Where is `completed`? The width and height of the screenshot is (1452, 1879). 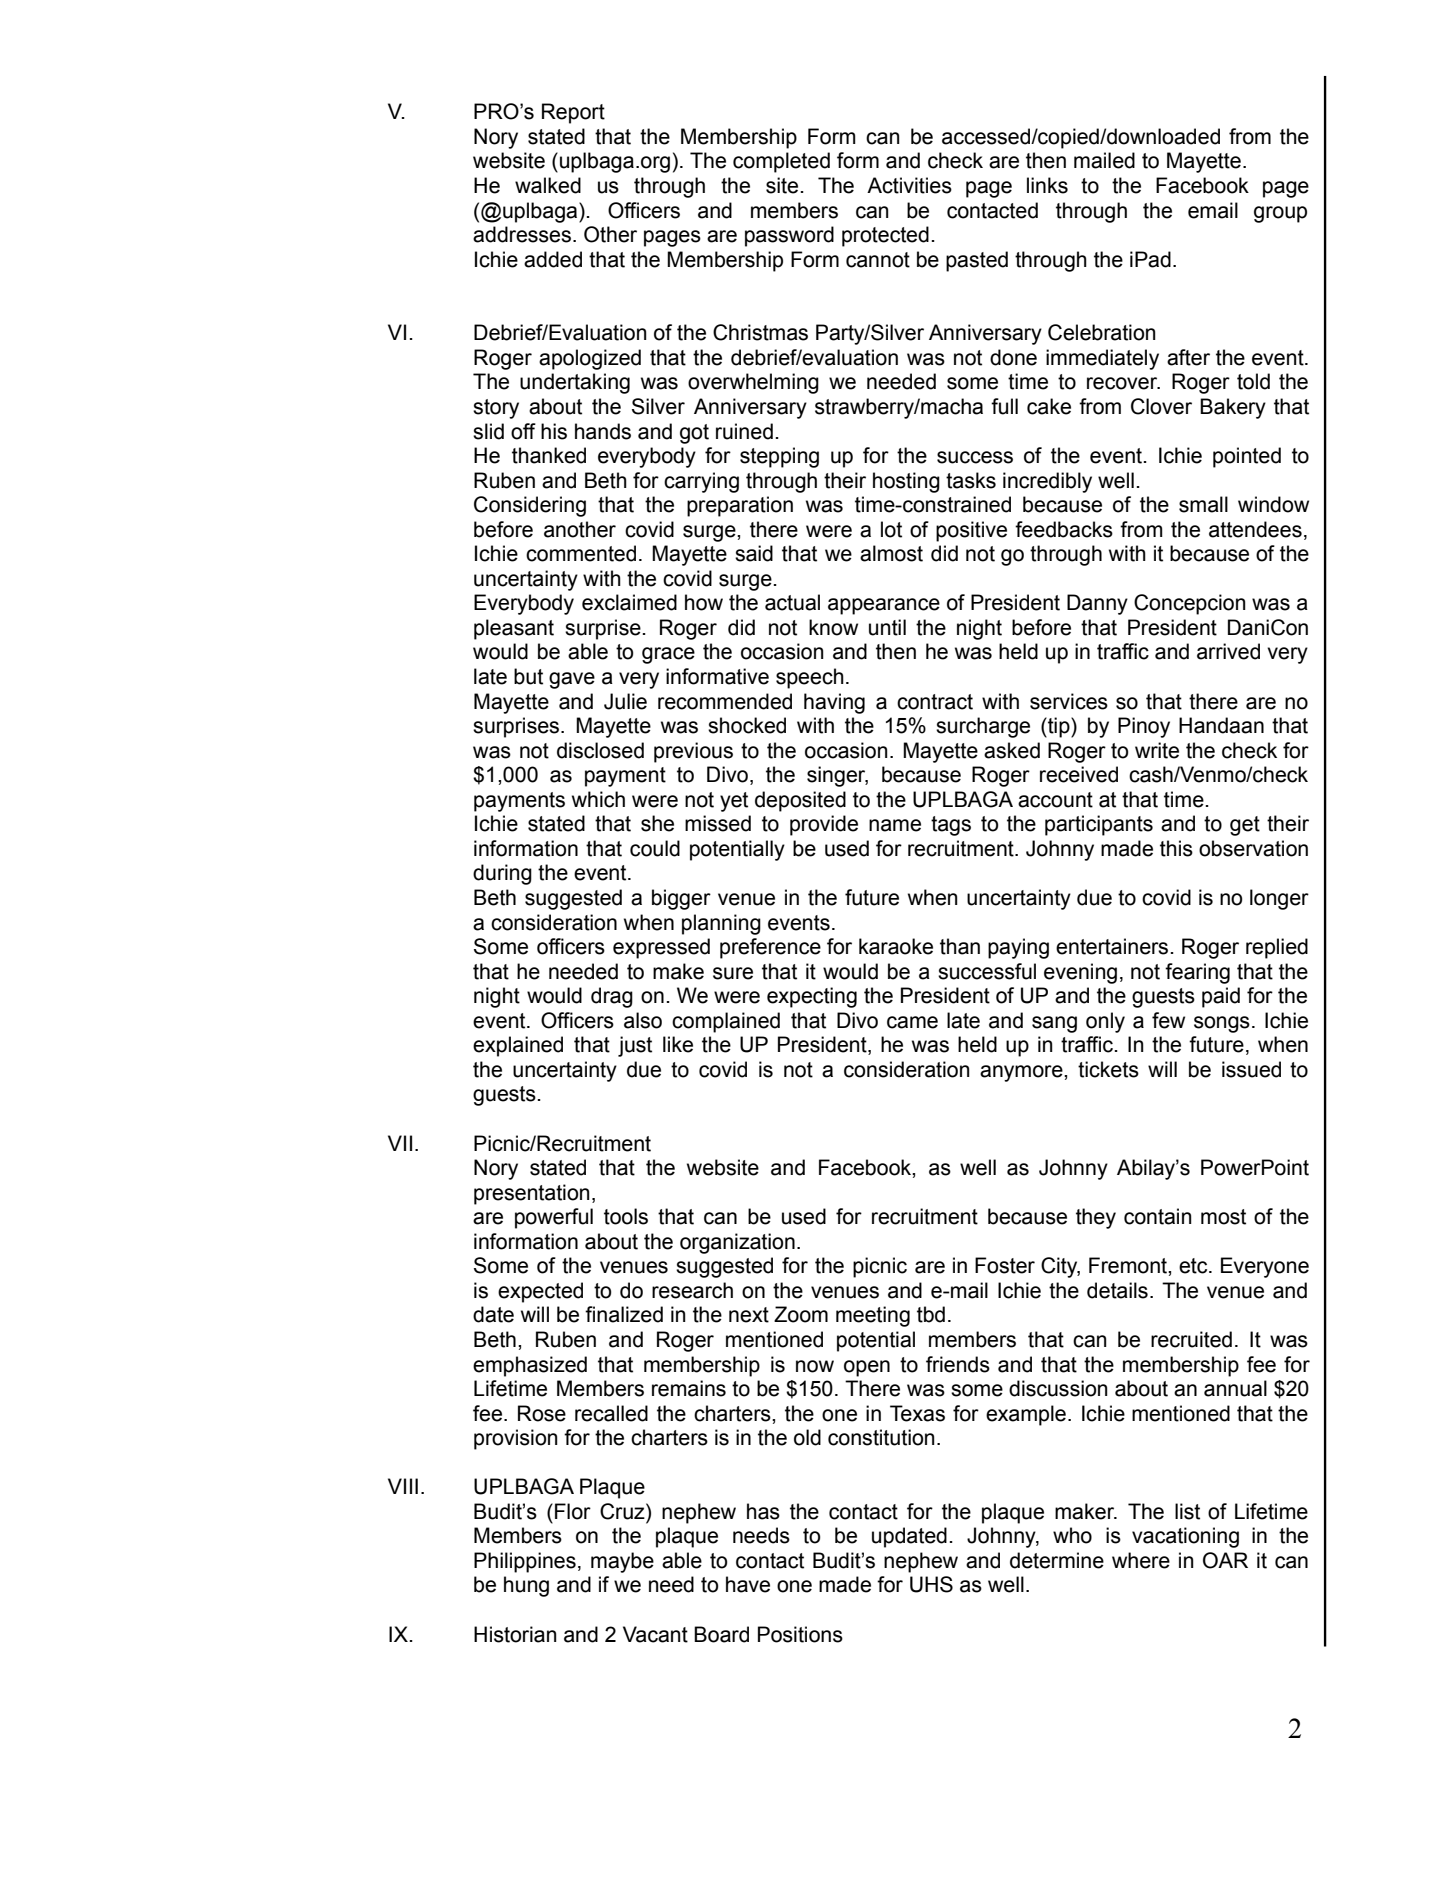
completed is located at coordinates (781, 162).
